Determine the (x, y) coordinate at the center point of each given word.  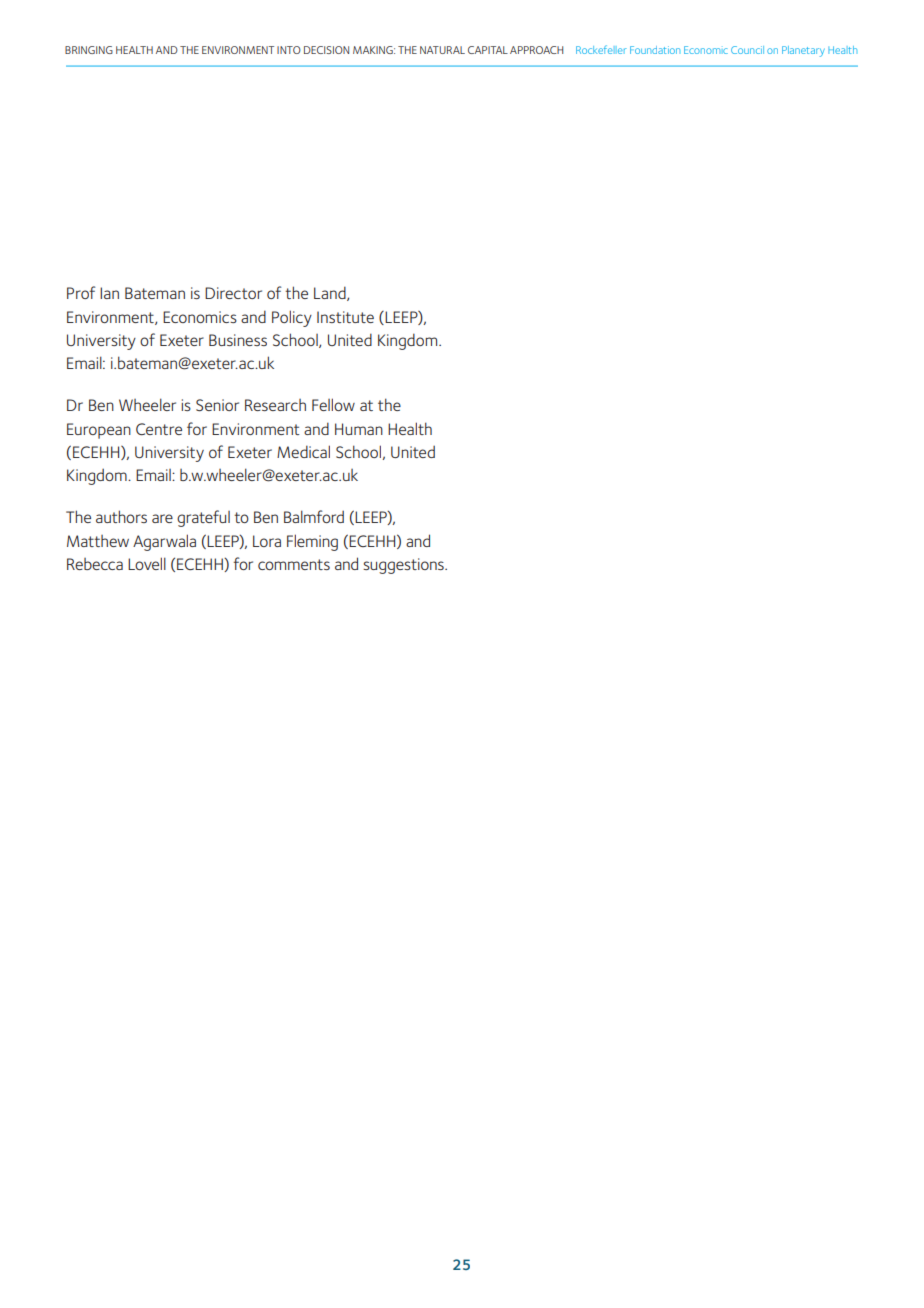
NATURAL (442, 50)
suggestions (404, 566)
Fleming (312, 542)
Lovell (147, 563)
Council (747, 50)
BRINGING (89, 50)
